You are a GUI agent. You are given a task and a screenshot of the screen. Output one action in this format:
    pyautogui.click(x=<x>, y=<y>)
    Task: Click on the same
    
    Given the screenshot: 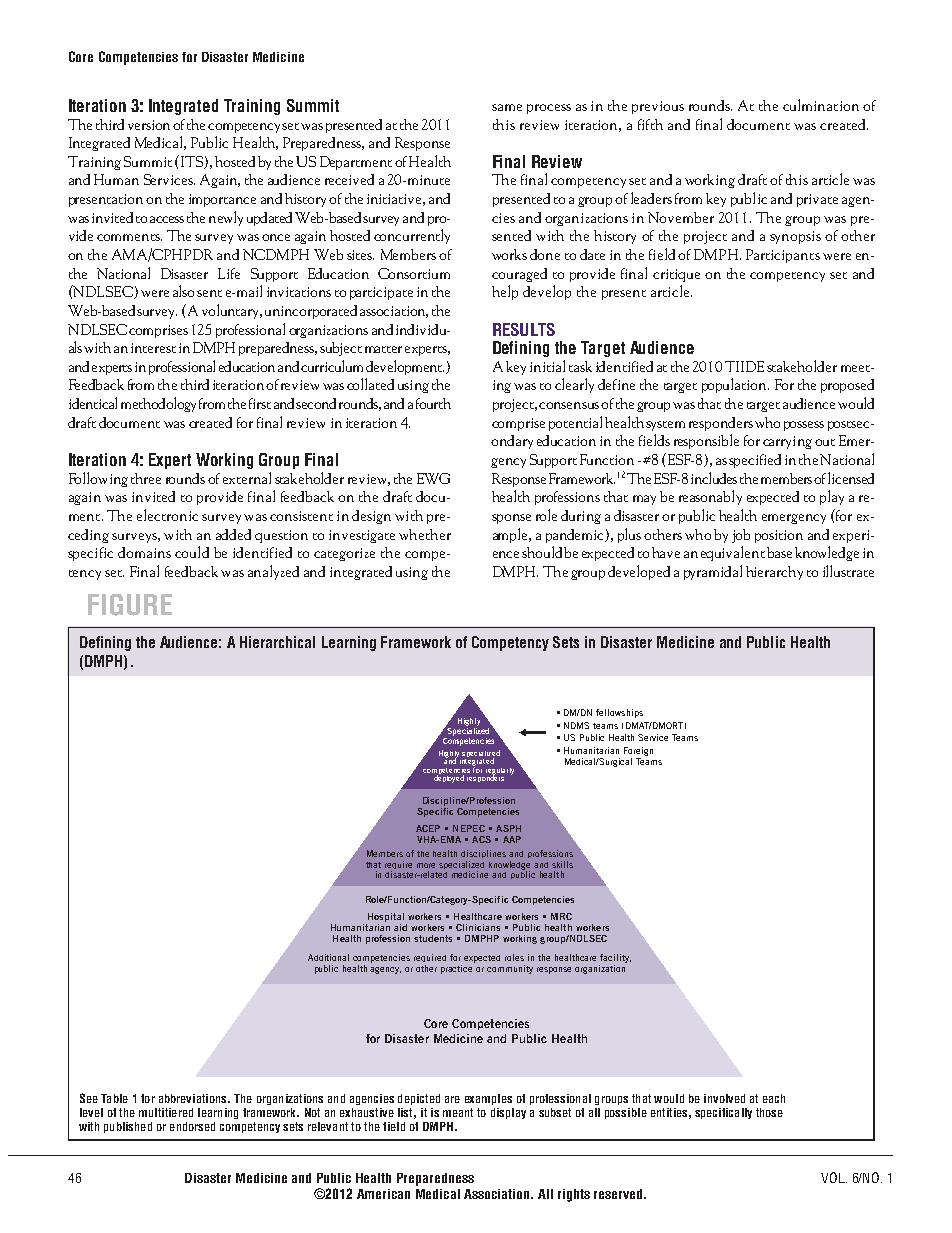 What is the action you would take?
    pyautogui.click(x=507, y=107)
